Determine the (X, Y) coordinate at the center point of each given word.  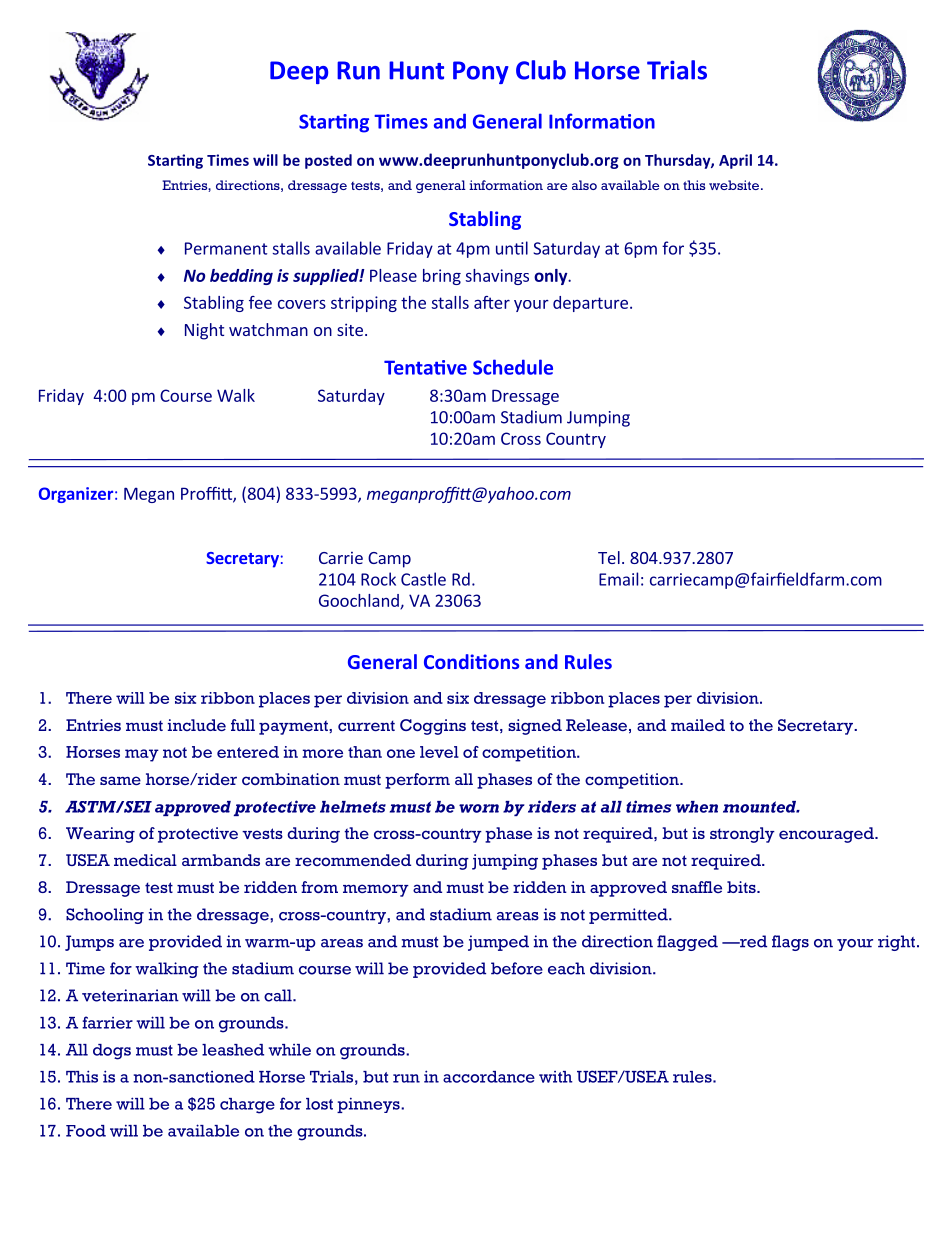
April (735, 161)
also (584, 185)
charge (247, 1106)
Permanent (226, 248)
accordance (489, 1077)
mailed (698, 725)
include (197, 725)
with (556, 1077)
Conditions (471, 661)
